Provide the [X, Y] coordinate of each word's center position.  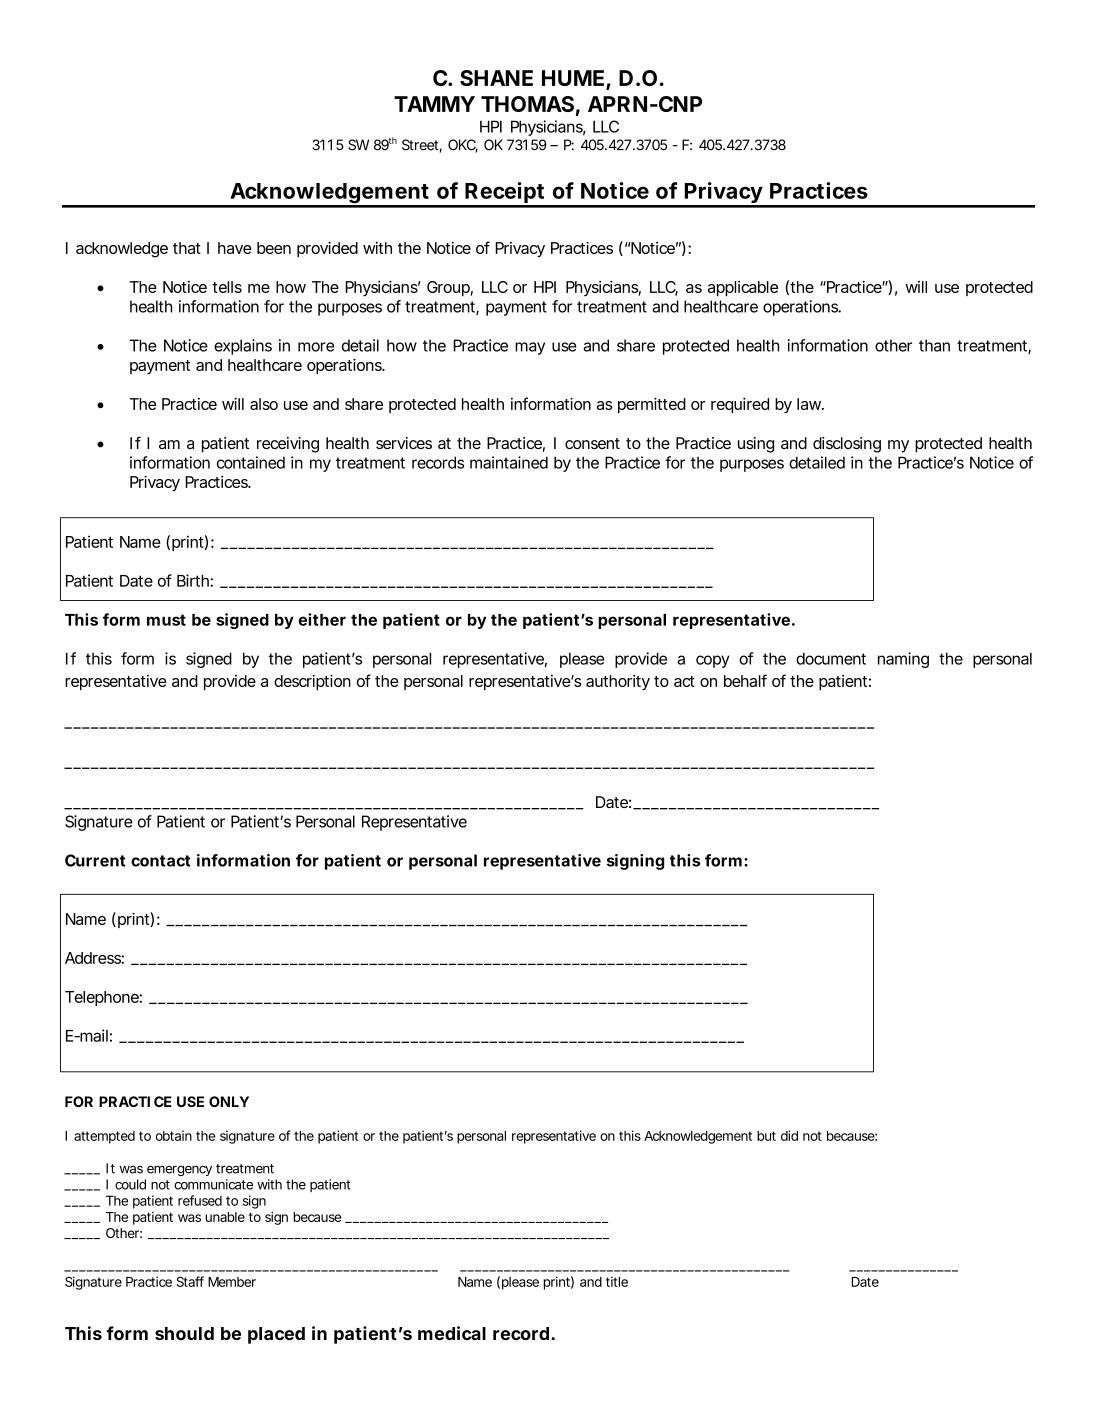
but [766, 1136]
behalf [745, 680]
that [187, 248]
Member [232, 1282]
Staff [190, 1281]
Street [421, 146]
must [166, 620]
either [322, 619]
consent [592, 443]
